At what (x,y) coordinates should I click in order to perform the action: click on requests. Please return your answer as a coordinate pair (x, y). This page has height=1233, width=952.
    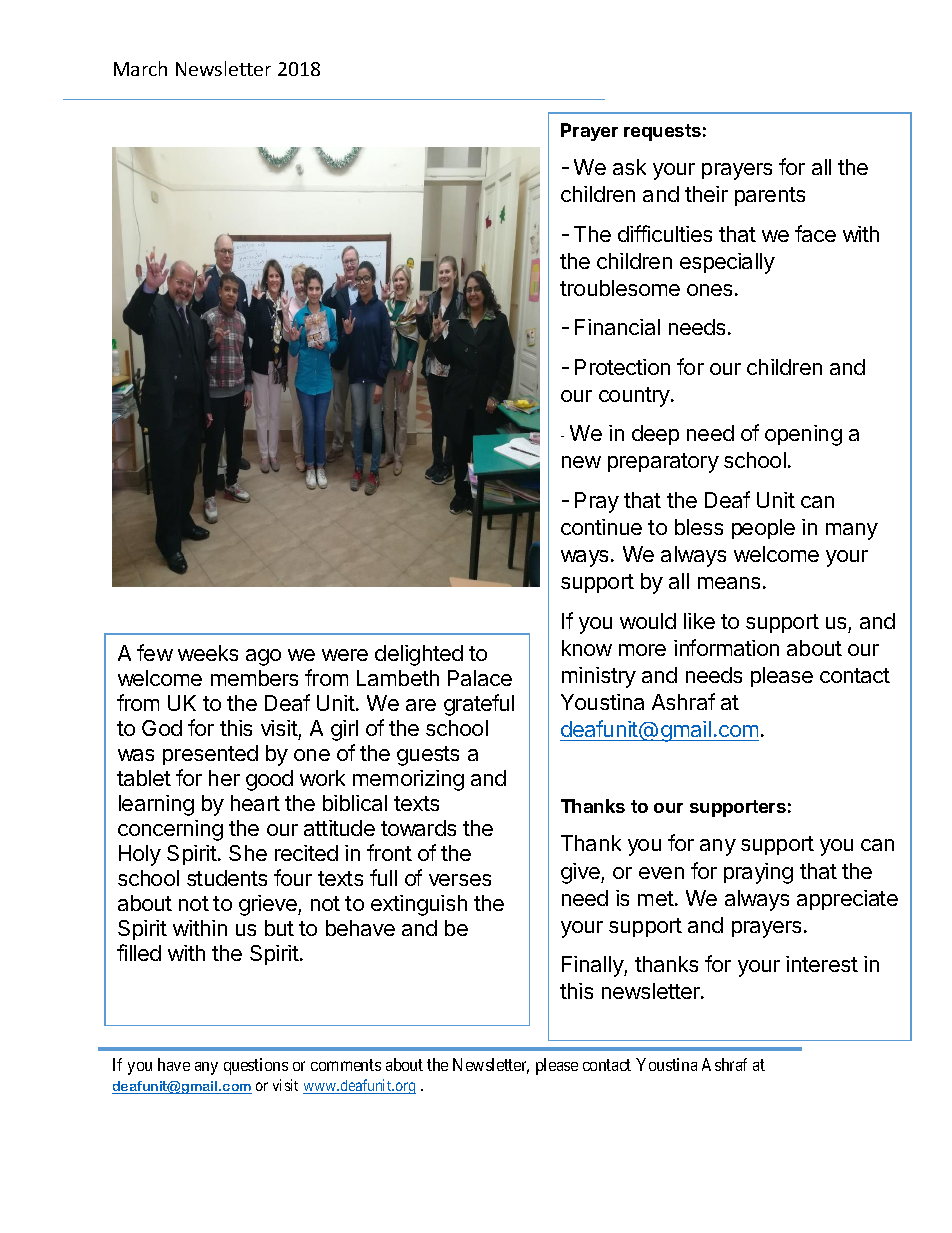
    Looking at the image, I should click on (662, 132).
